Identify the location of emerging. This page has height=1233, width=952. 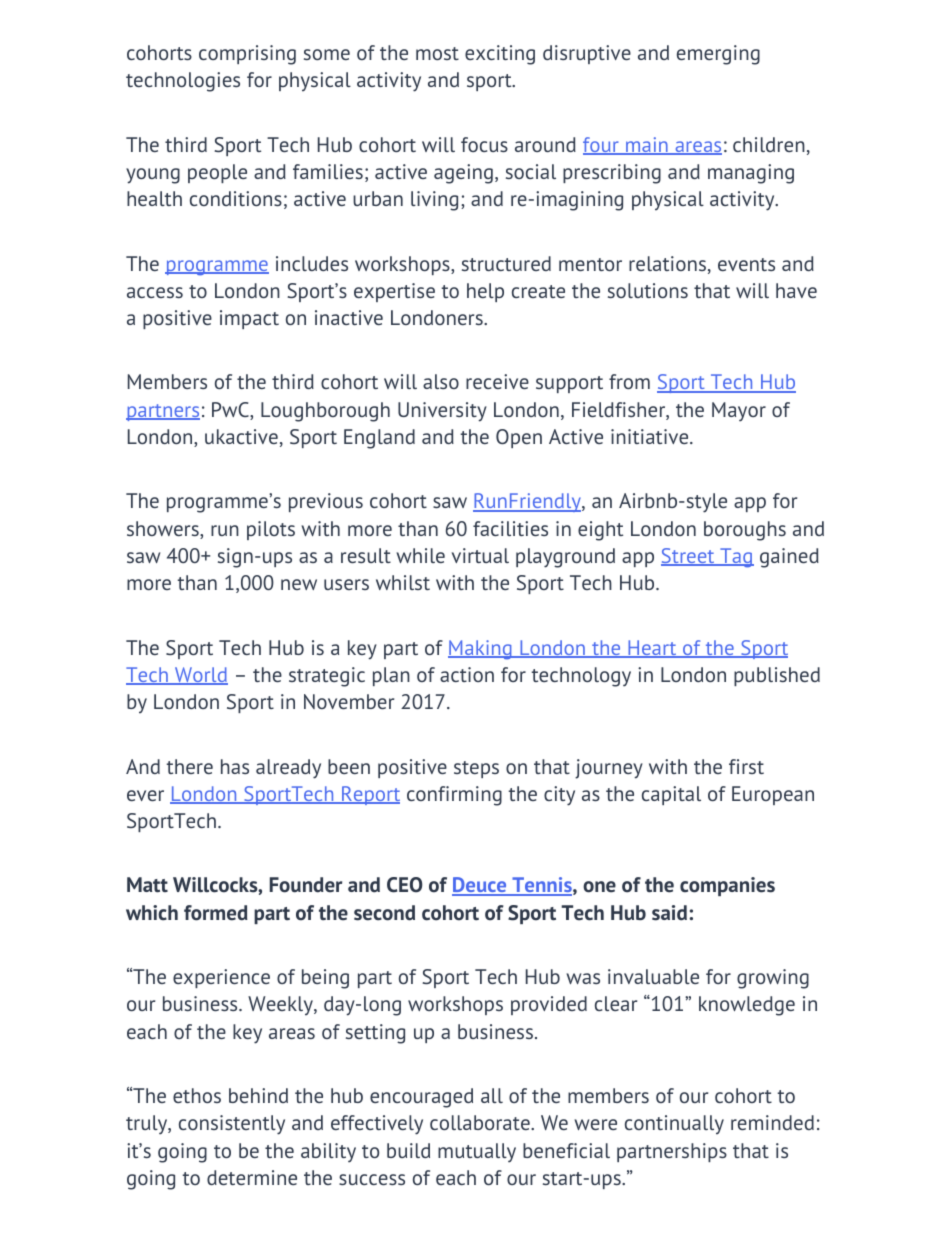
(718, 55).
